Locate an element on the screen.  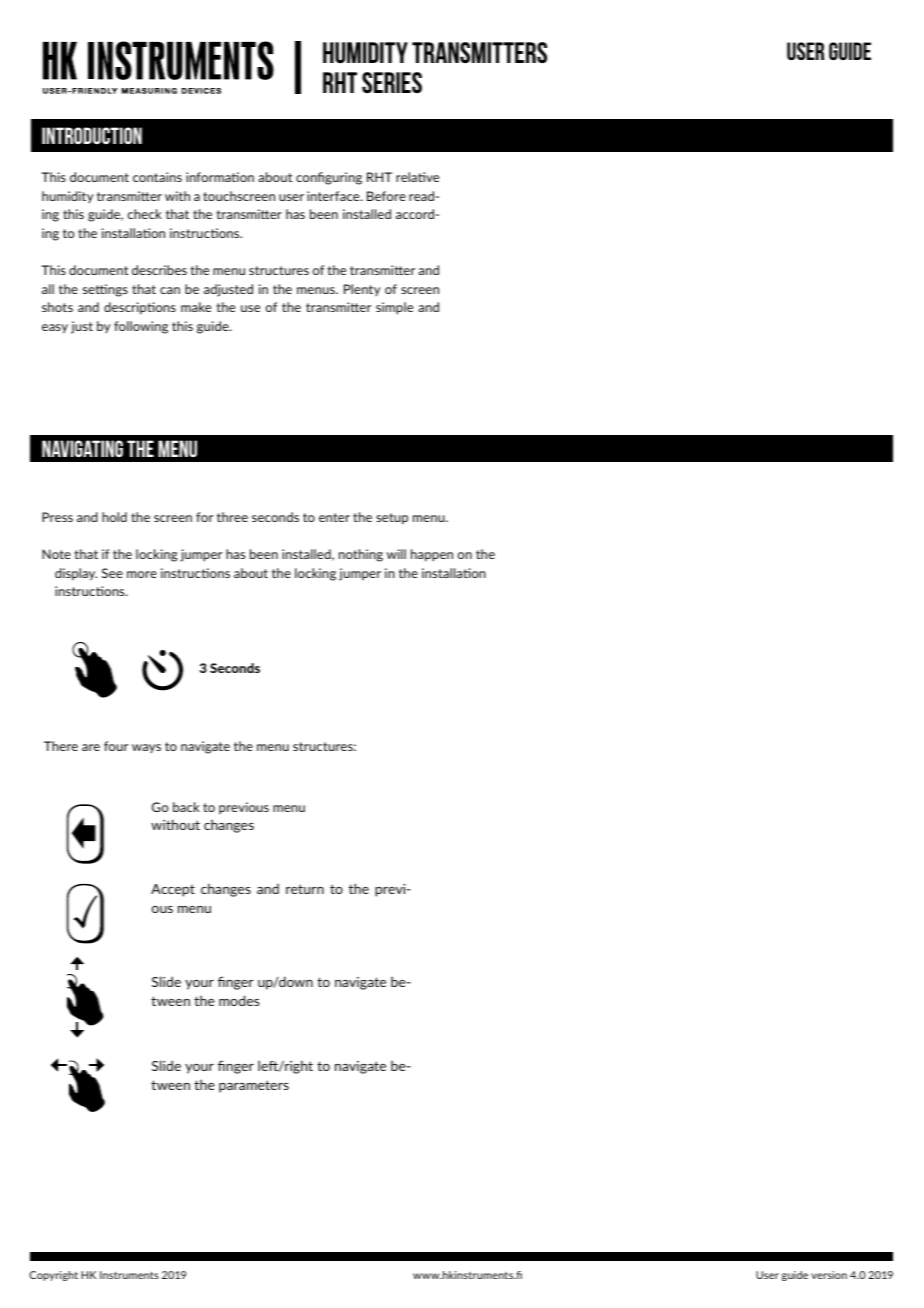
ways is located at coordinates (146, 748).
